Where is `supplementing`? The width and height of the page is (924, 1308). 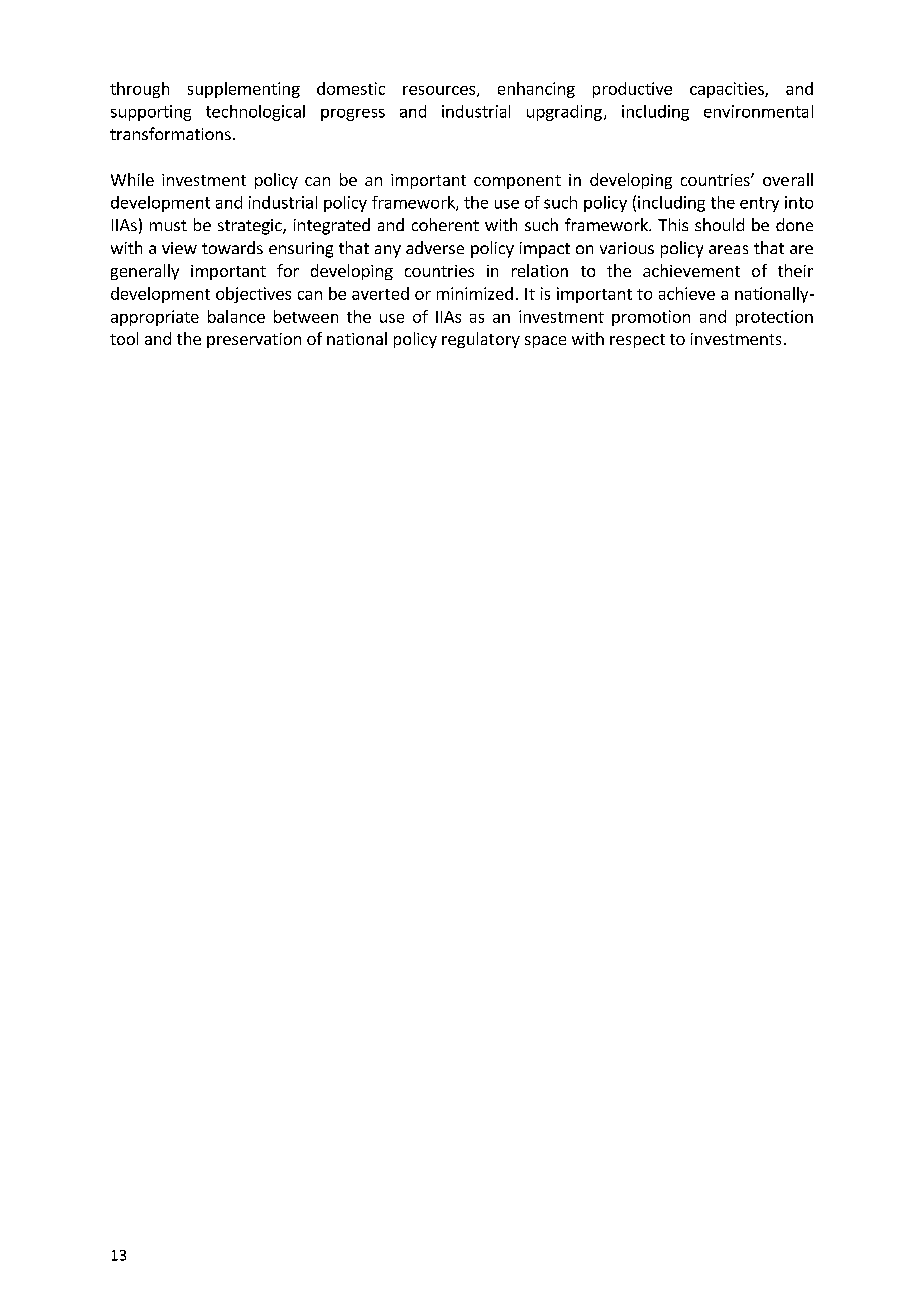
supplementing is located at coordinates (244, 90).
